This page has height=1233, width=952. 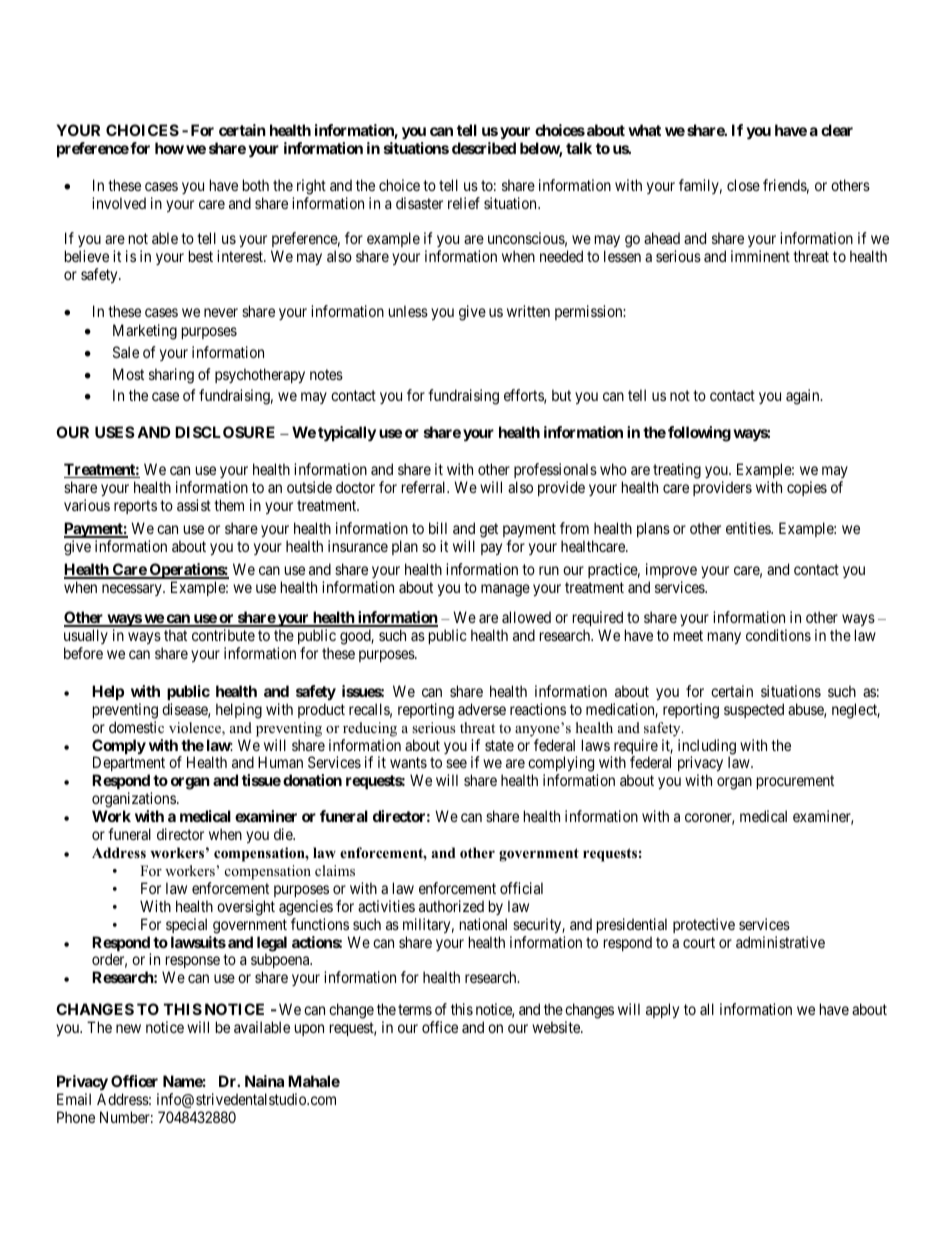 What do you see at coordinates (74, 1099) in the page?
I see `Email` at bounding box center [74, 1099].
